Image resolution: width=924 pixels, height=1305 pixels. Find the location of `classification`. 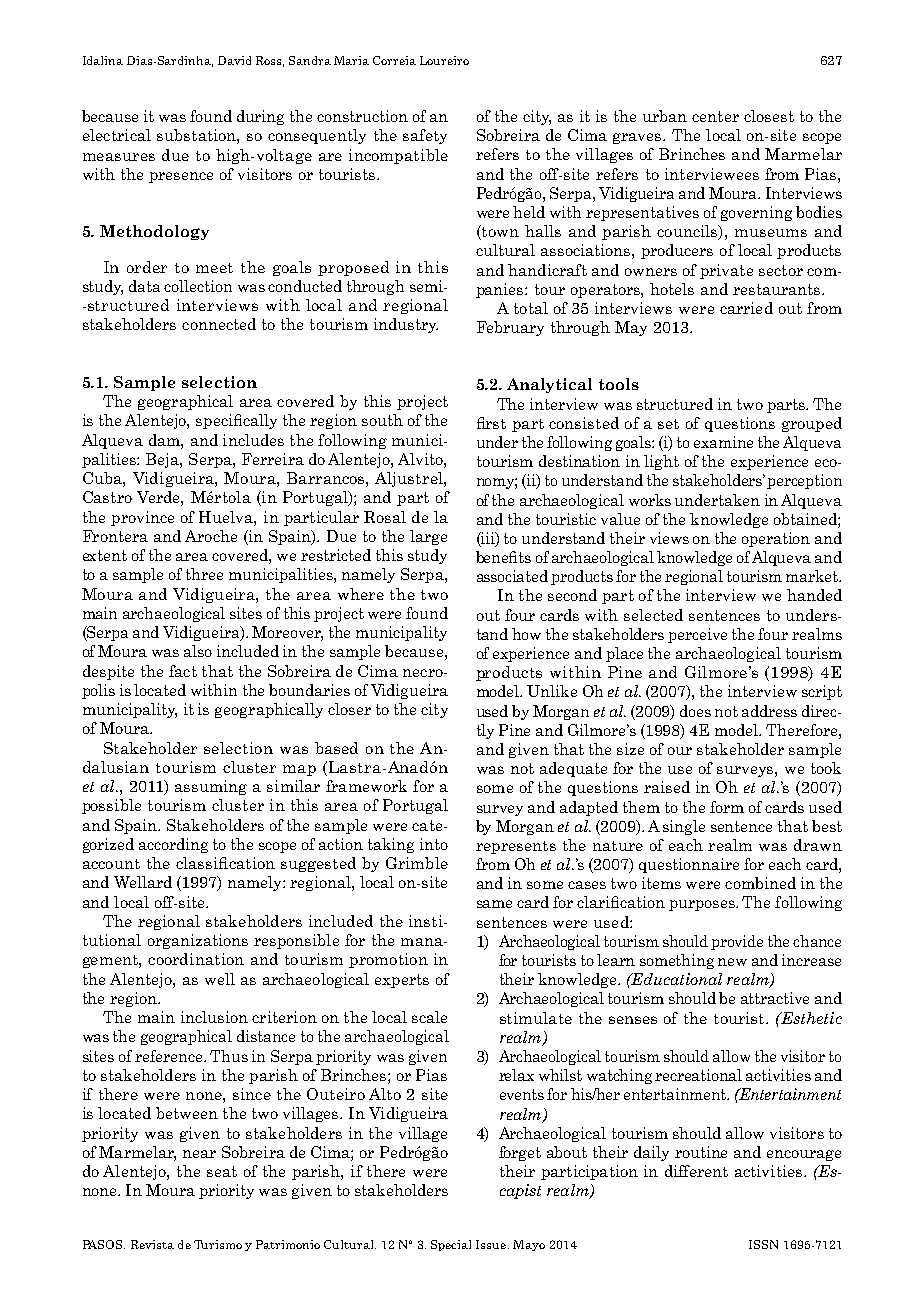

classification is located at coordinates (225, 863).
